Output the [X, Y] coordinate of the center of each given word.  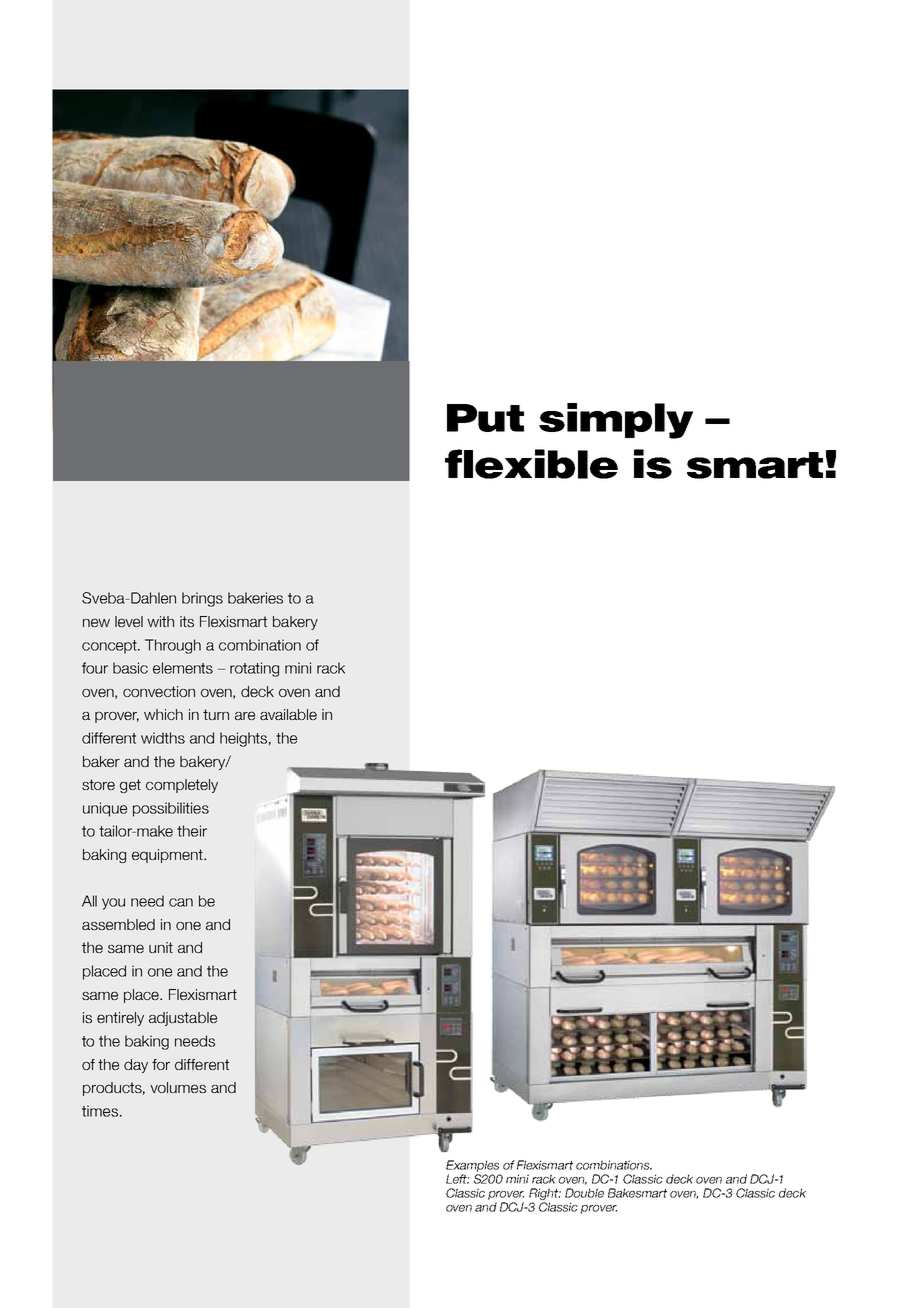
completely [182, 786]
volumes [178, 1087]
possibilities [171, 809]
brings [202, 599]
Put [485, 418]
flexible [531, 464]
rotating [254, 669]
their [192, 831]
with [160, 621]
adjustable [183, 1019]
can [181, 902]
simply [616, 421]
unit [161, 947]
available [288, 714]
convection [159, 691]
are [245, 715]
